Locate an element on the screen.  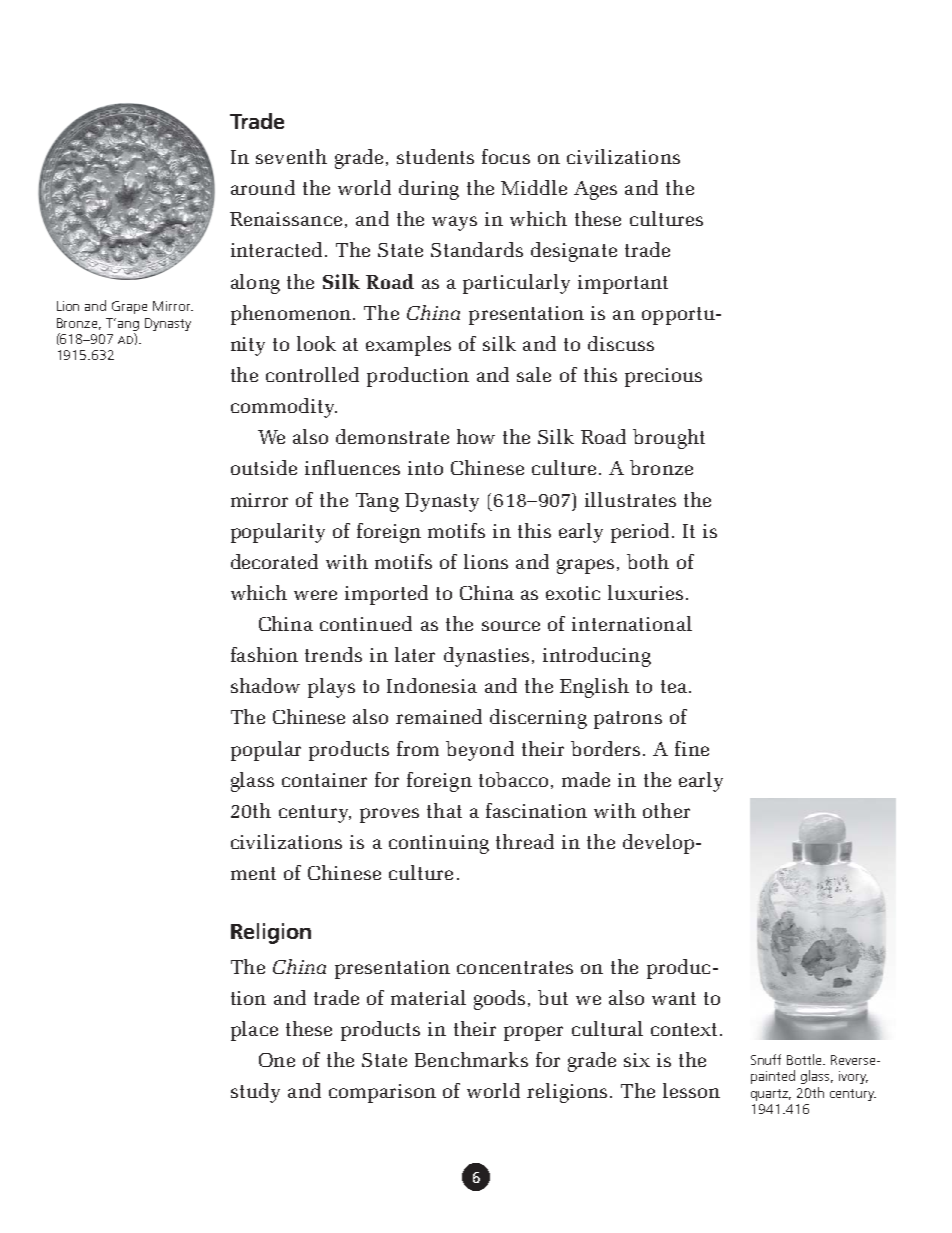
comparison is located at coordinates (382, 1093).
